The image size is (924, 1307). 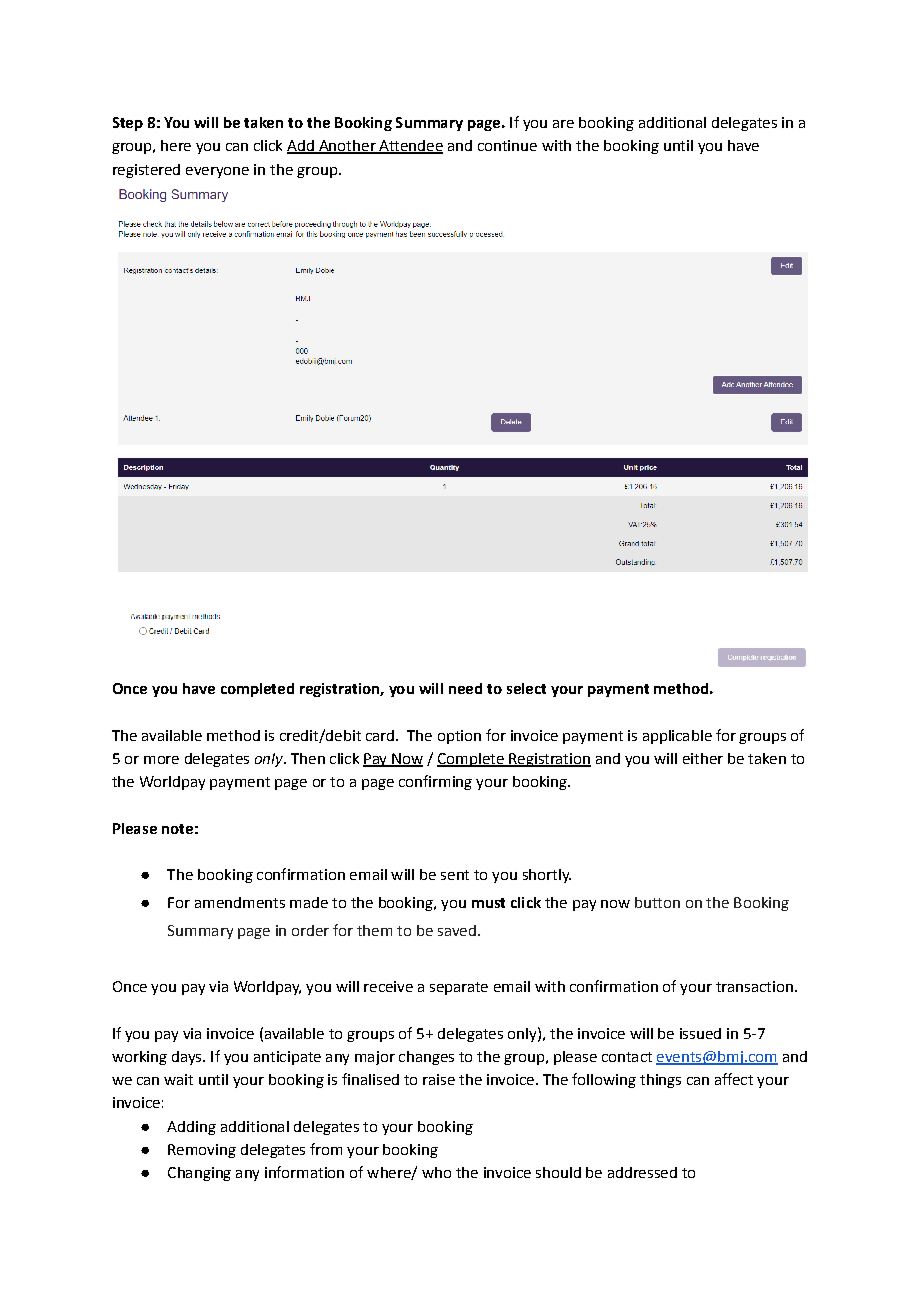 What do you see at coordinates (703, 758) in the screenshot?
I see `either` at bounding box center [703, 758].
